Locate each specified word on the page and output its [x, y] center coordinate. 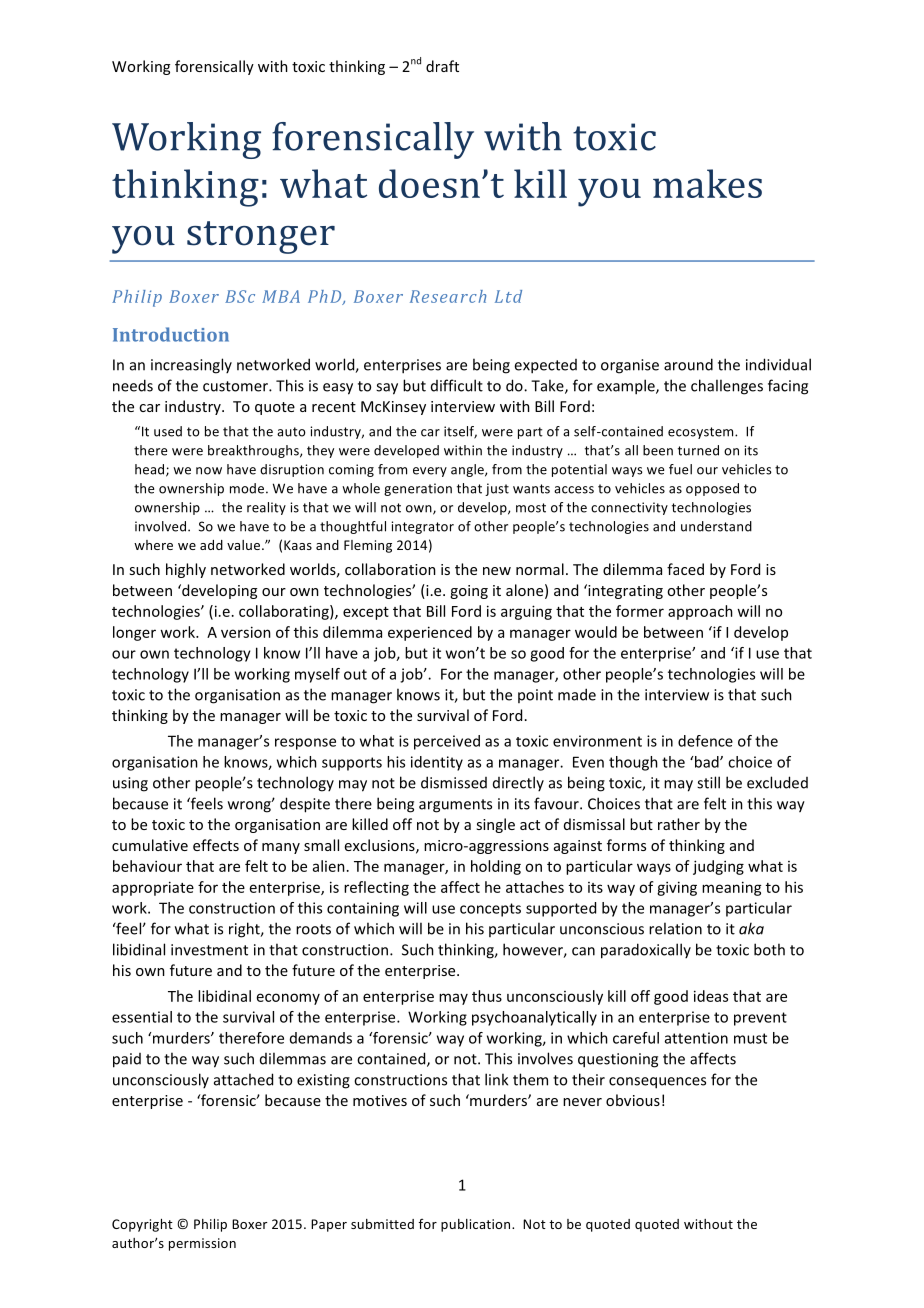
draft [442, 66]
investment [209, 950]
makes [707, 183]
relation [675, 928]
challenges [727, 387]
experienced [430, 633]
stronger [261, 237]
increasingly [191, 366]
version [246, 632]
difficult [457, 385]
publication [477, 1225]
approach [700, 612]
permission [202, 1244]
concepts [490, 910]
